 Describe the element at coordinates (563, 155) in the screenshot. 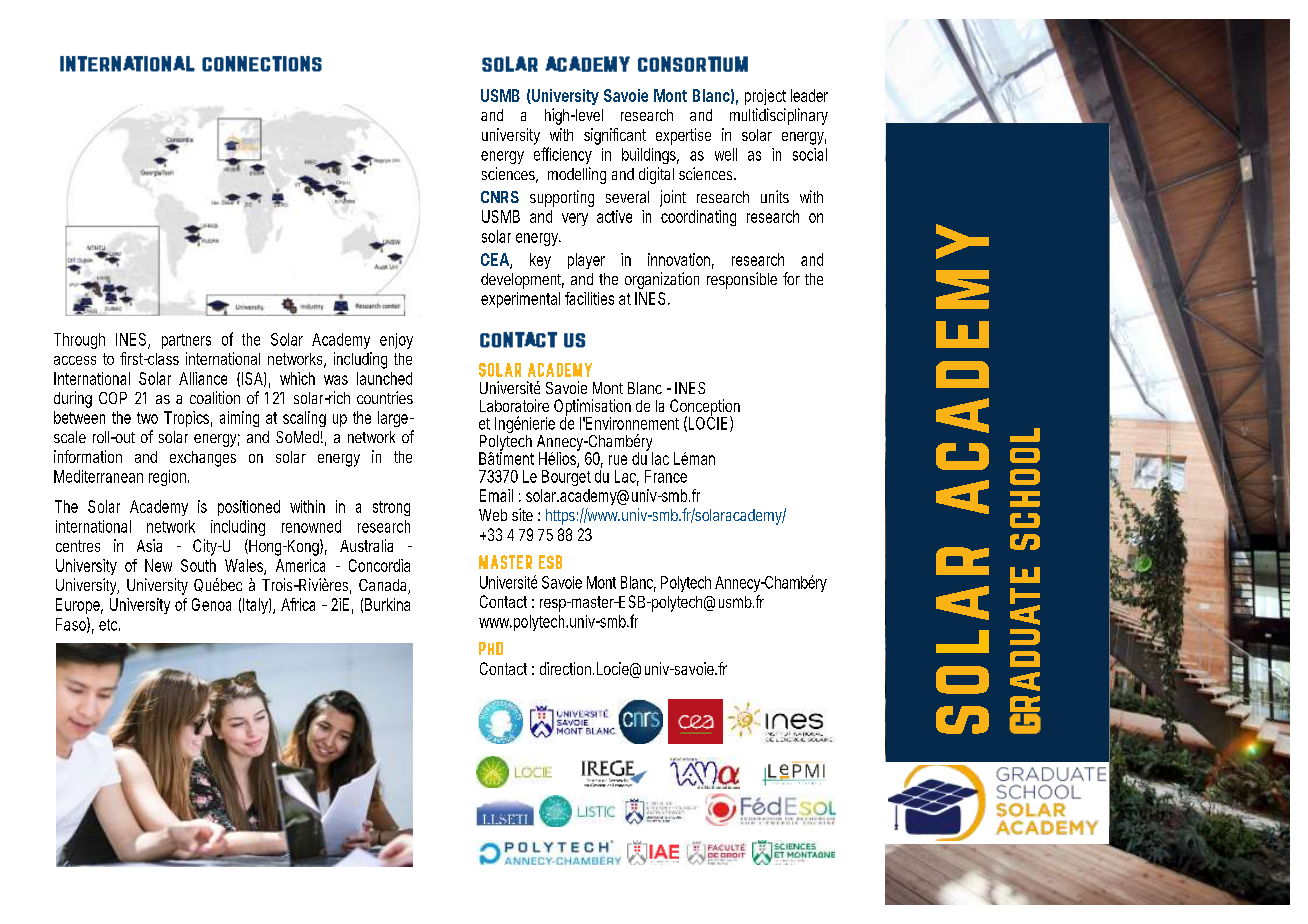

I see `efficiency` at that location.
